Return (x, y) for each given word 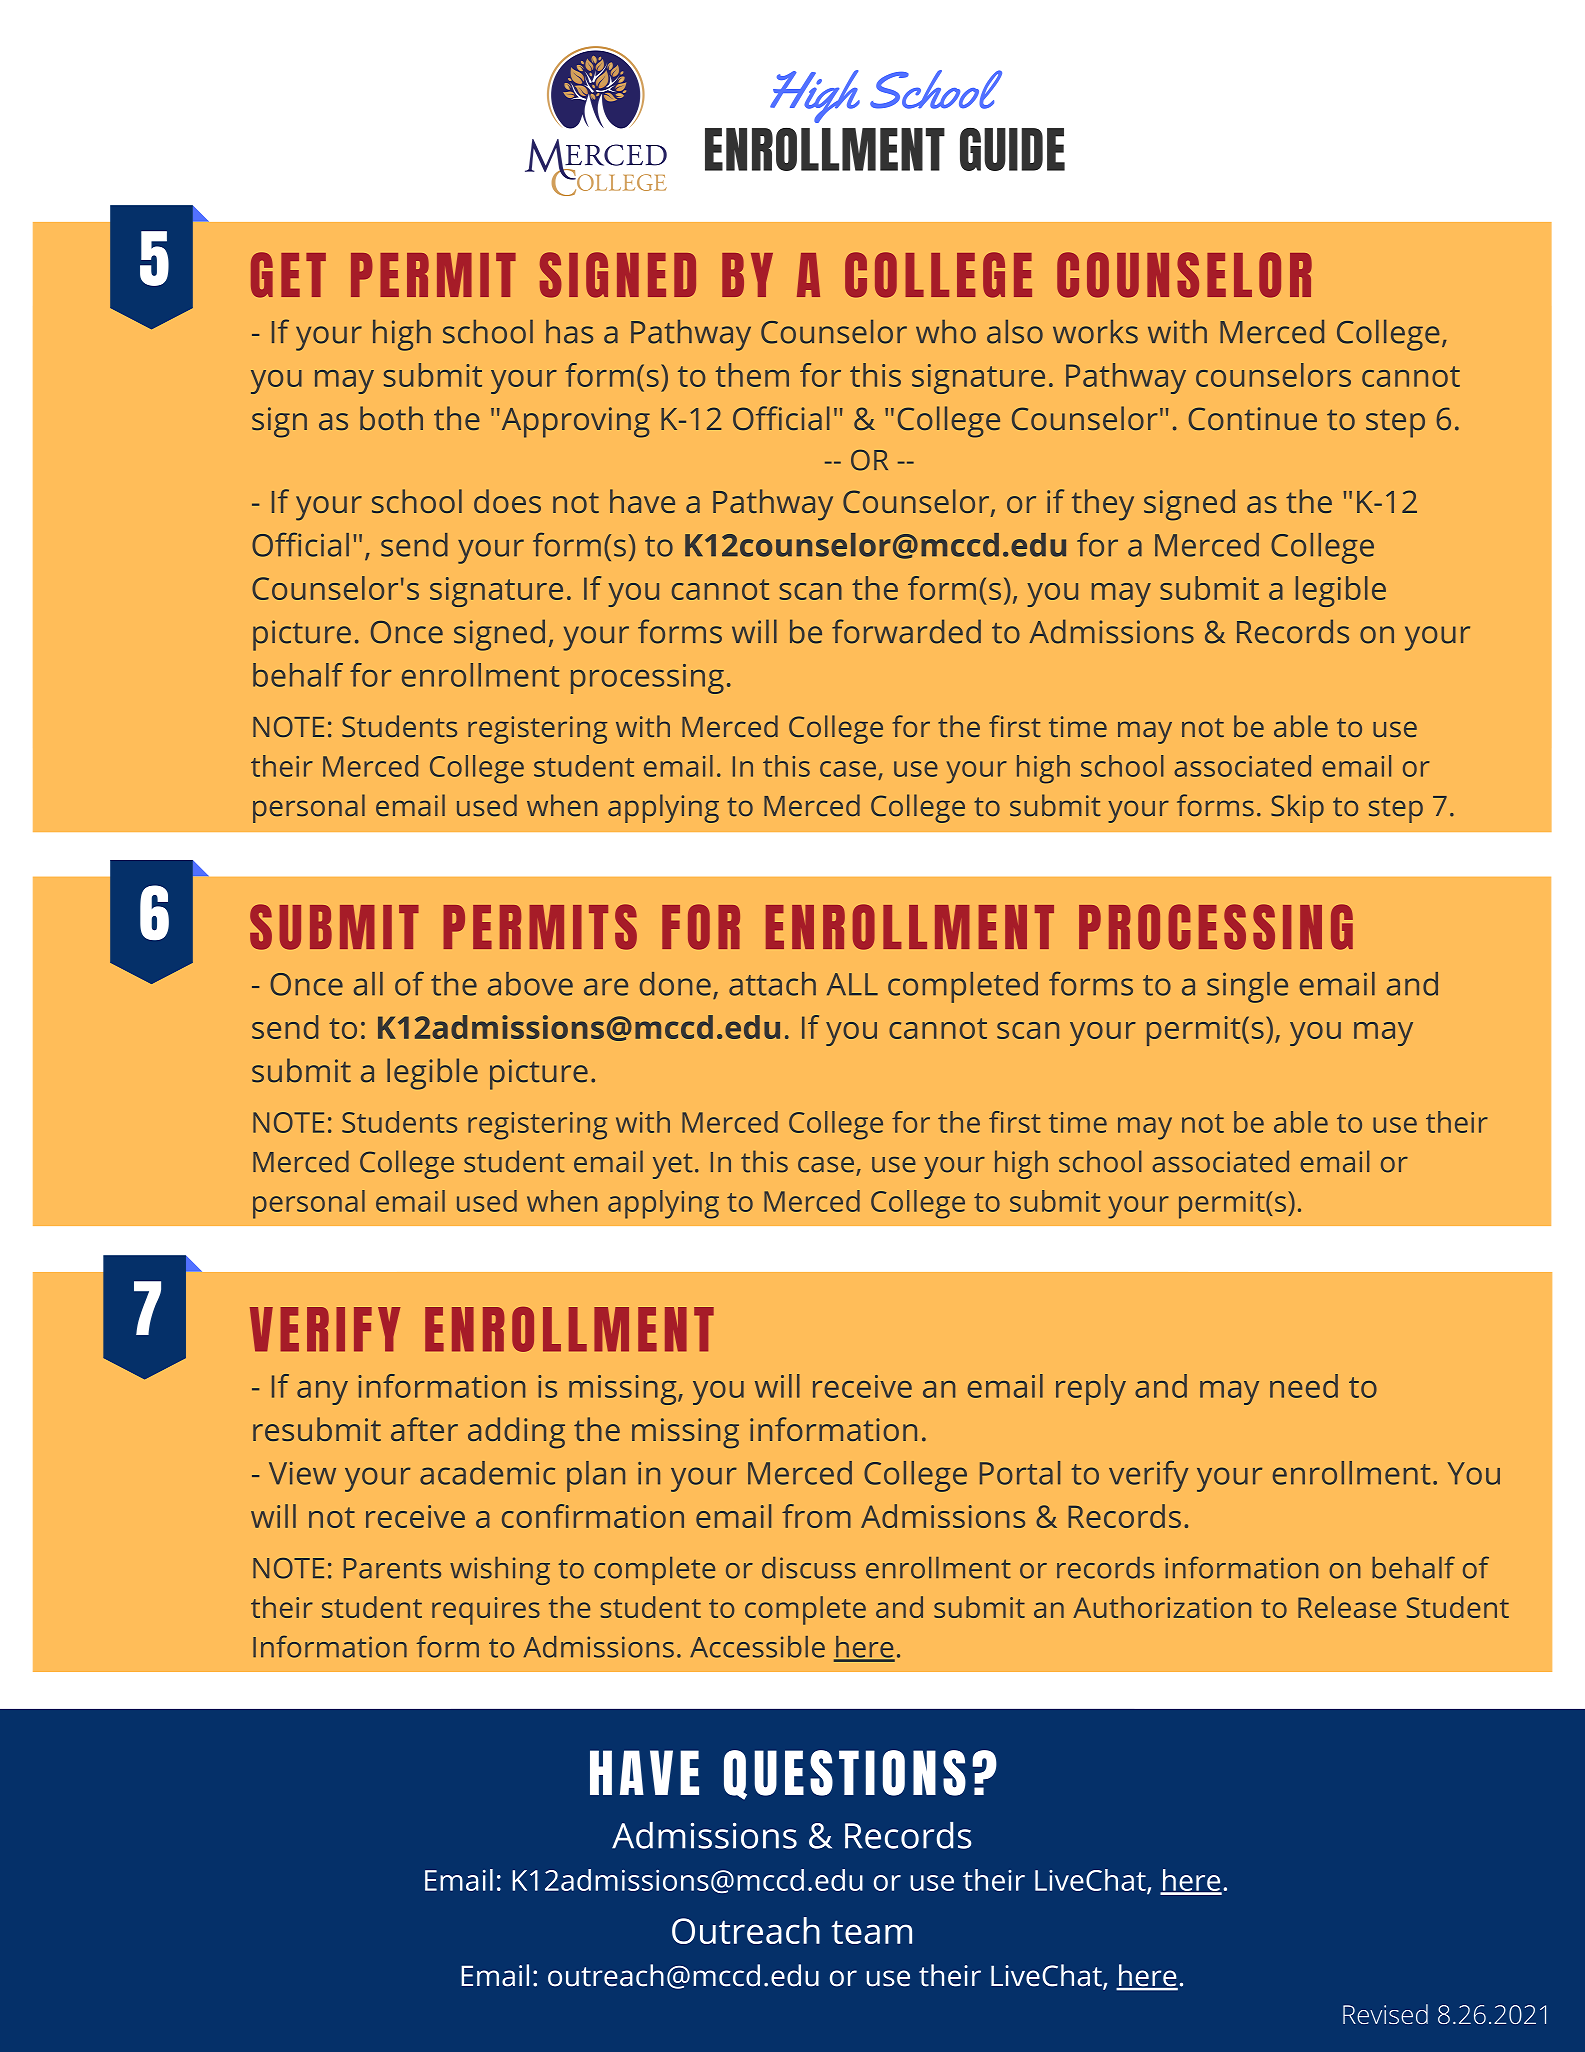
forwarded (906, 631)
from (816, 1516)
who (946, 332)
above (530, 984)
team (872, 1932)
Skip (1297, 808)
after (424, 1429)
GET (288, 275)
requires (486, 1611)
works (1095, 332)
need (1304, 1386)
